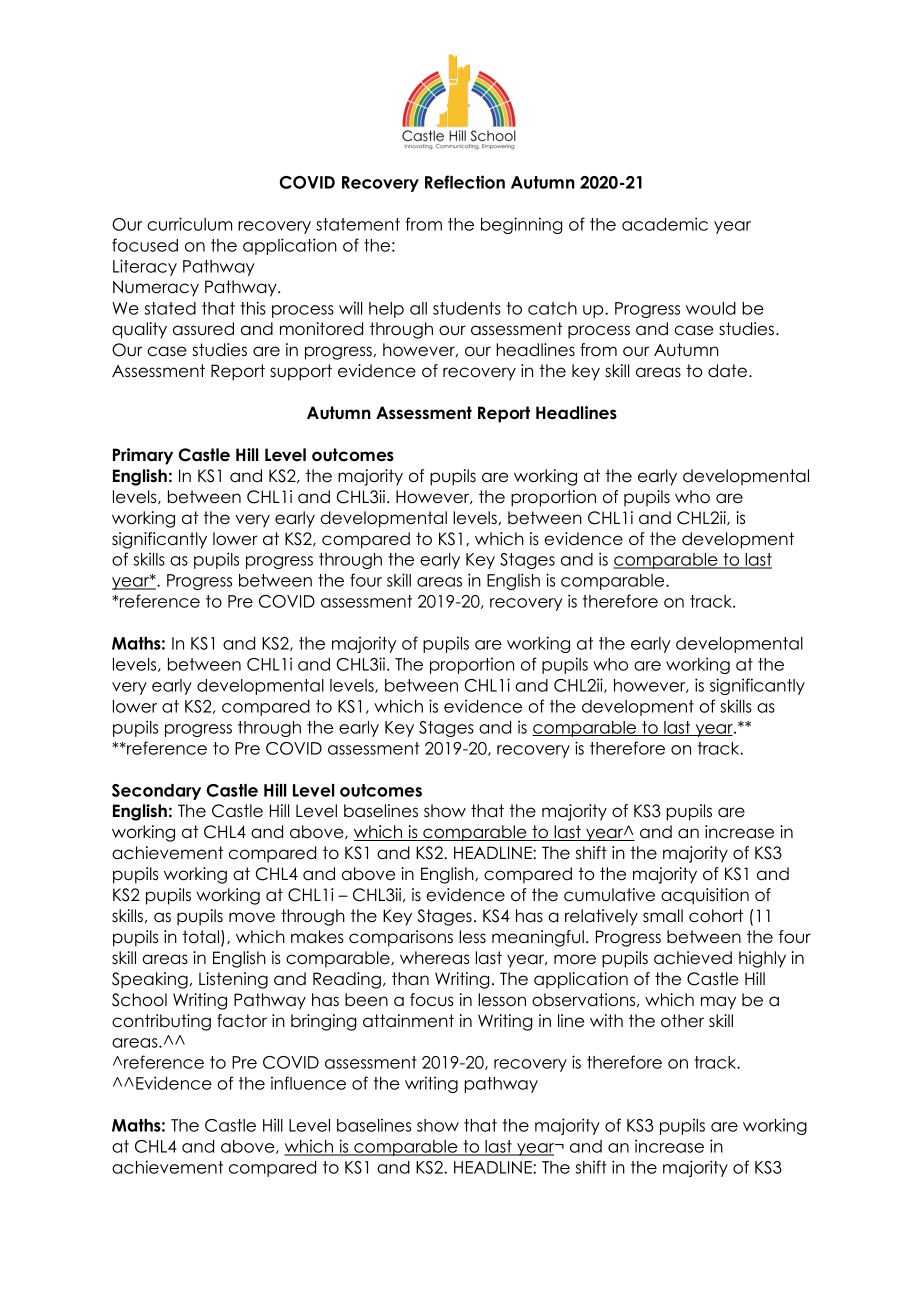 Image resolution: width=924 pixels, height=1308 pixels. Describe the element at coordinates (705, 896) in the page. I see `acquisition` at that location.
